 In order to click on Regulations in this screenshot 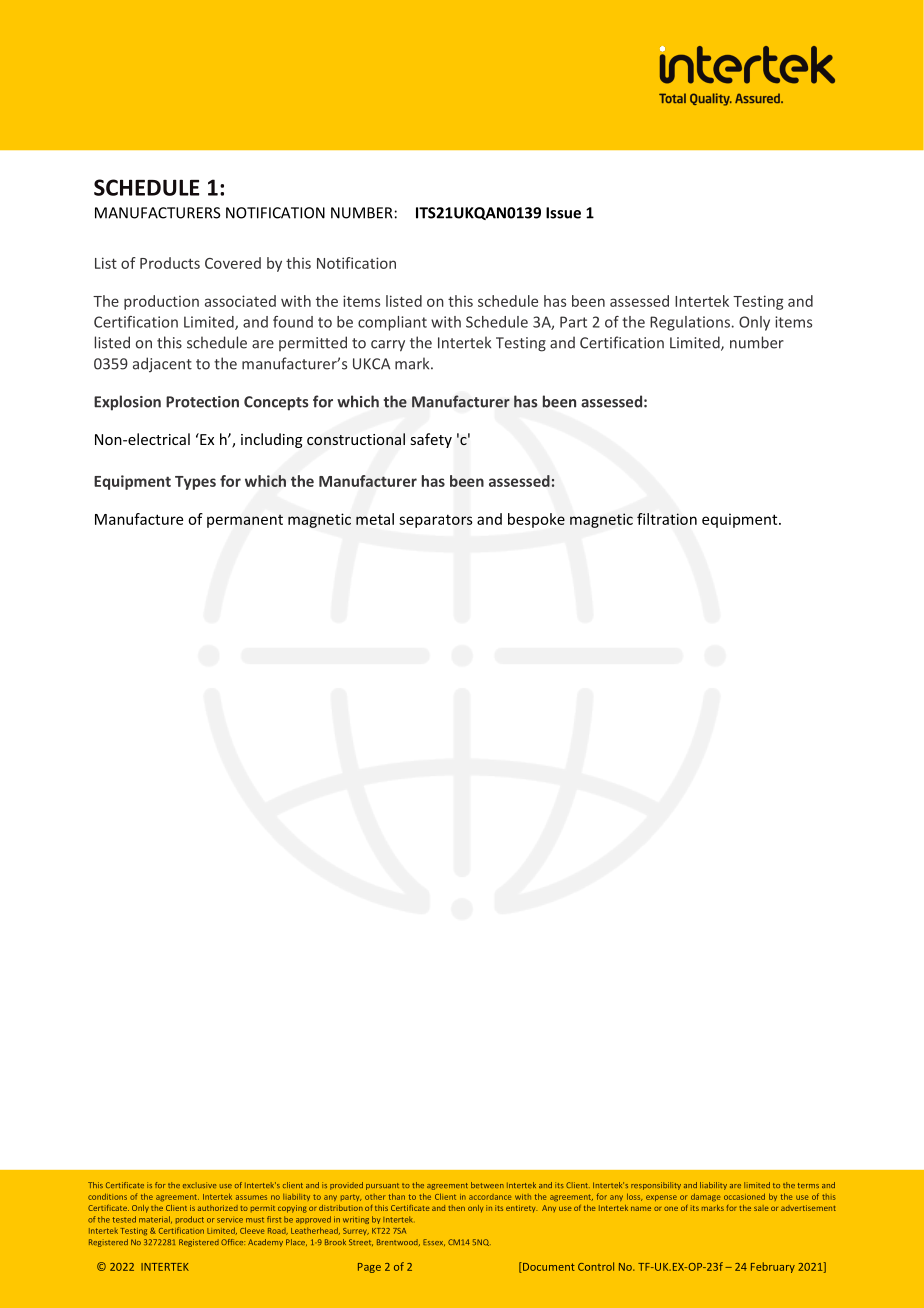, I will do `click(690, 323)`.
